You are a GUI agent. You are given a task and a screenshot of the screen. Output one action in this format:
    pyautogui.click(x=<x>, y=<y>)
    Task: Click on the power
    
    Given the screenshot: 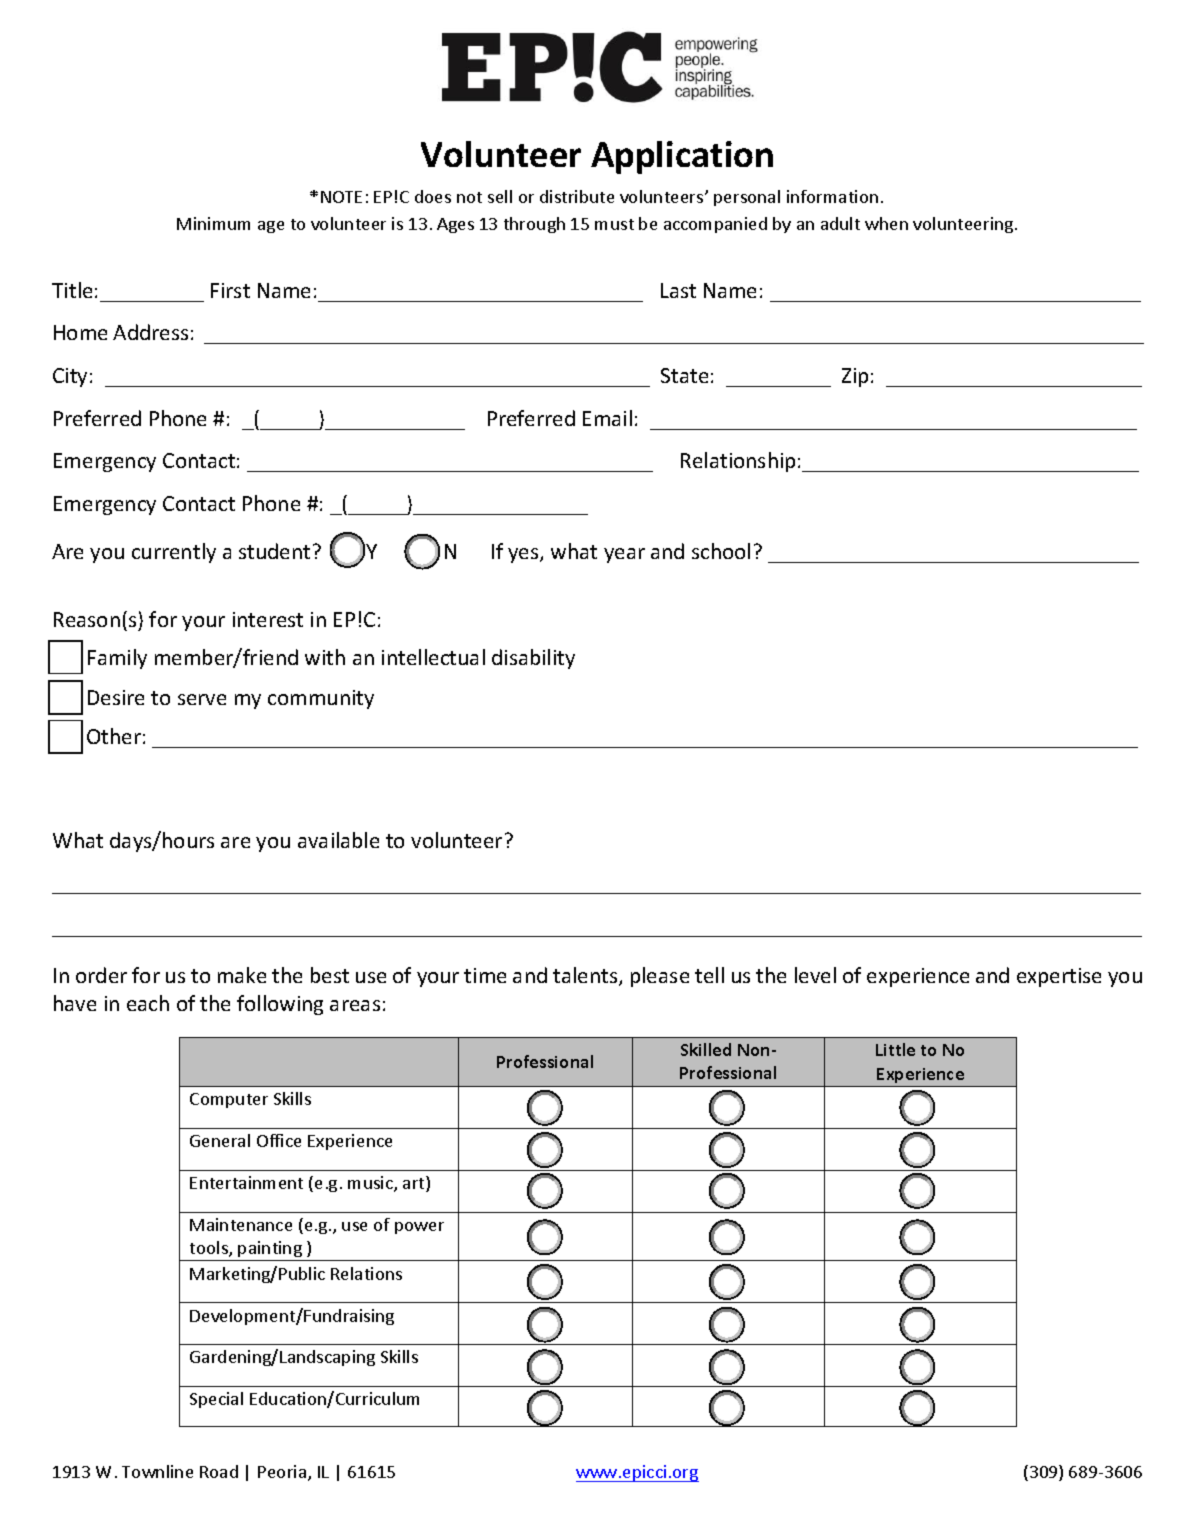 What is the action you would take?
    pyautogui.click(x=419, y=1228)
